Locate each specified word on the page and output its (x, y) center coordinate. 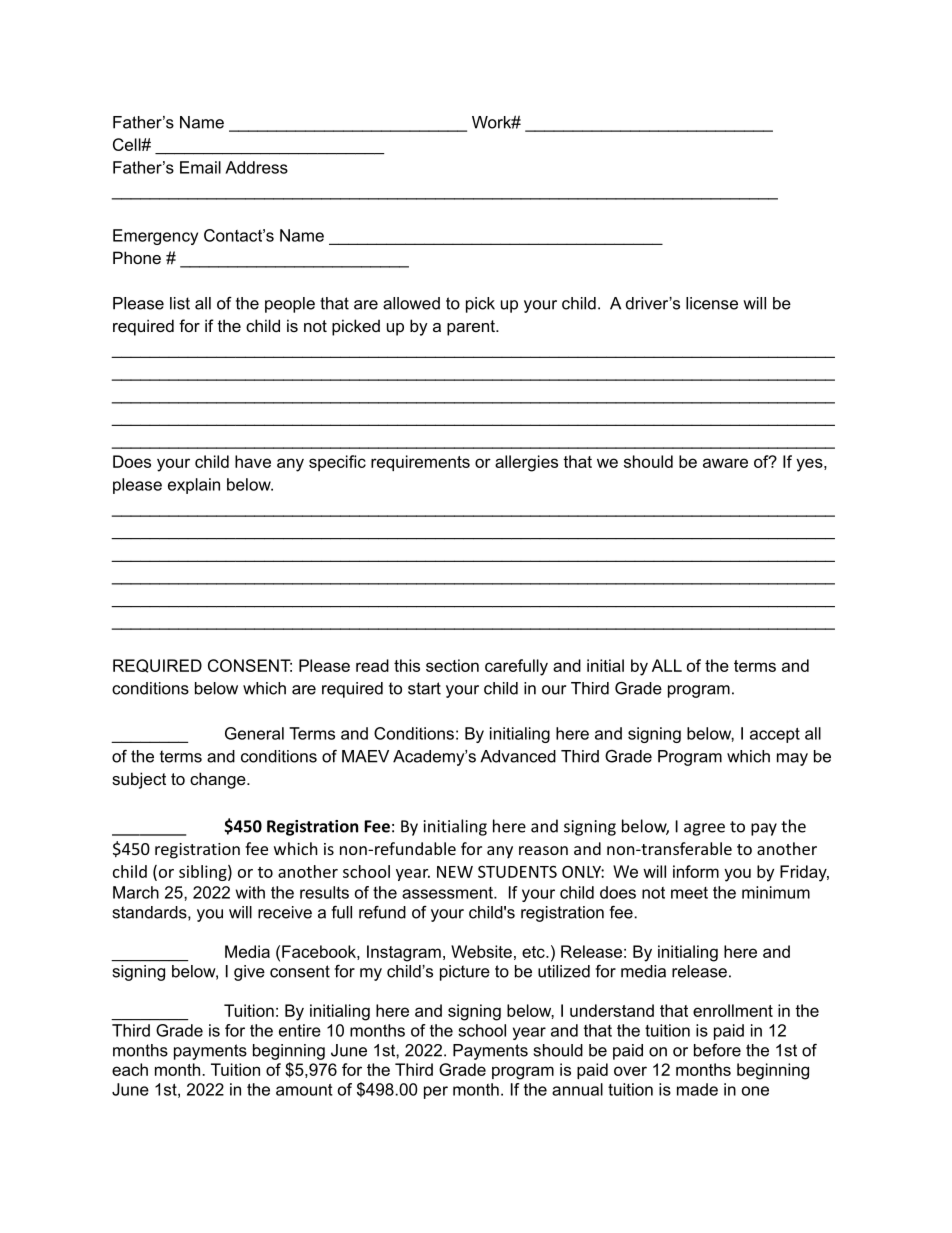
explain (194, 486)
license (712, 303)
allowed (411, 303)
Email (200, 167)
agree (704, 829)
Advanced (518, 756)
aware (725, 463)
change (219, 780)
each (130, 1069)
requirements (420, 463)
